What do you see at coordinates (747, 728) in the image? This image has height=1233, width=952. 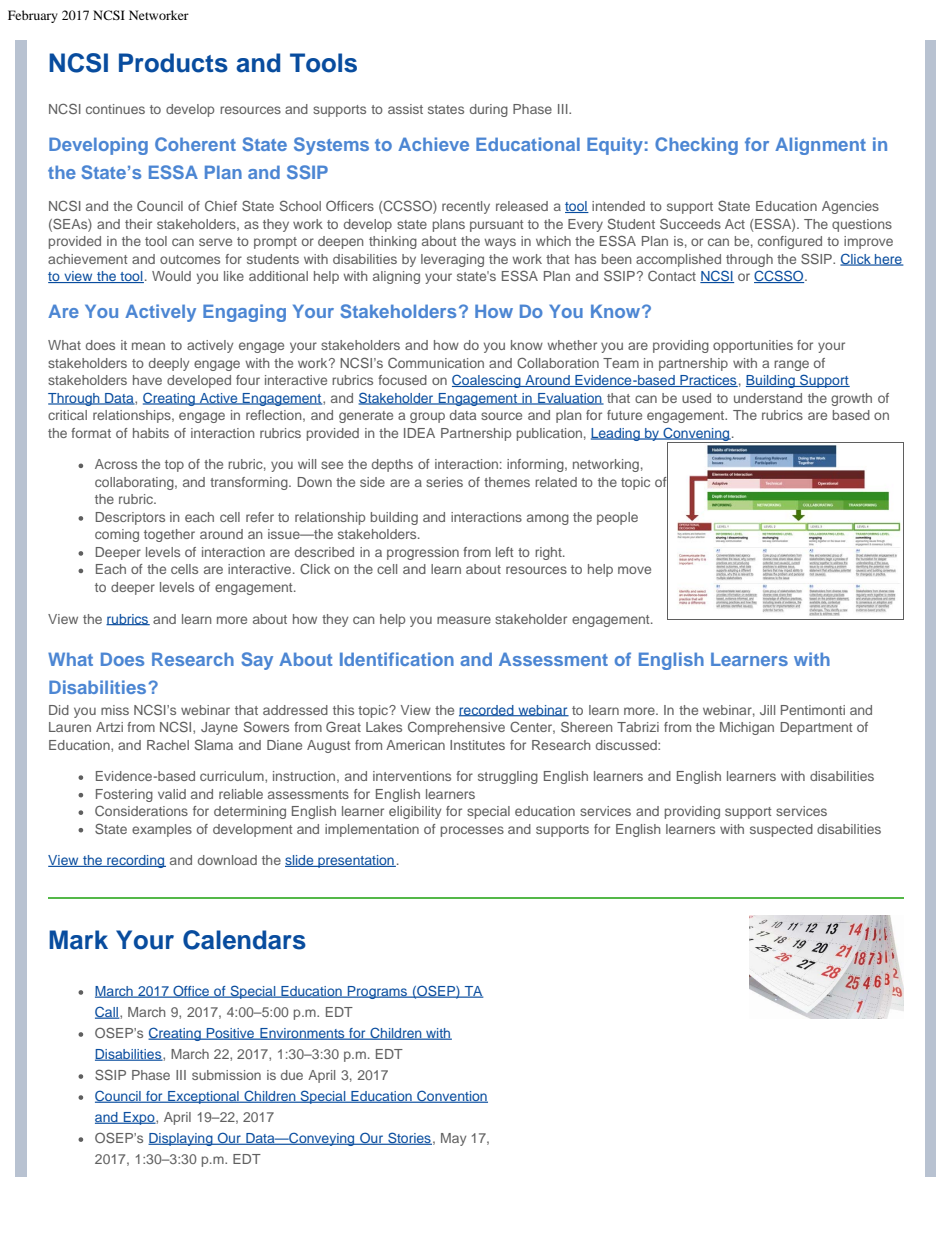 I see `Michigan` at bounding box center [747, 728].
